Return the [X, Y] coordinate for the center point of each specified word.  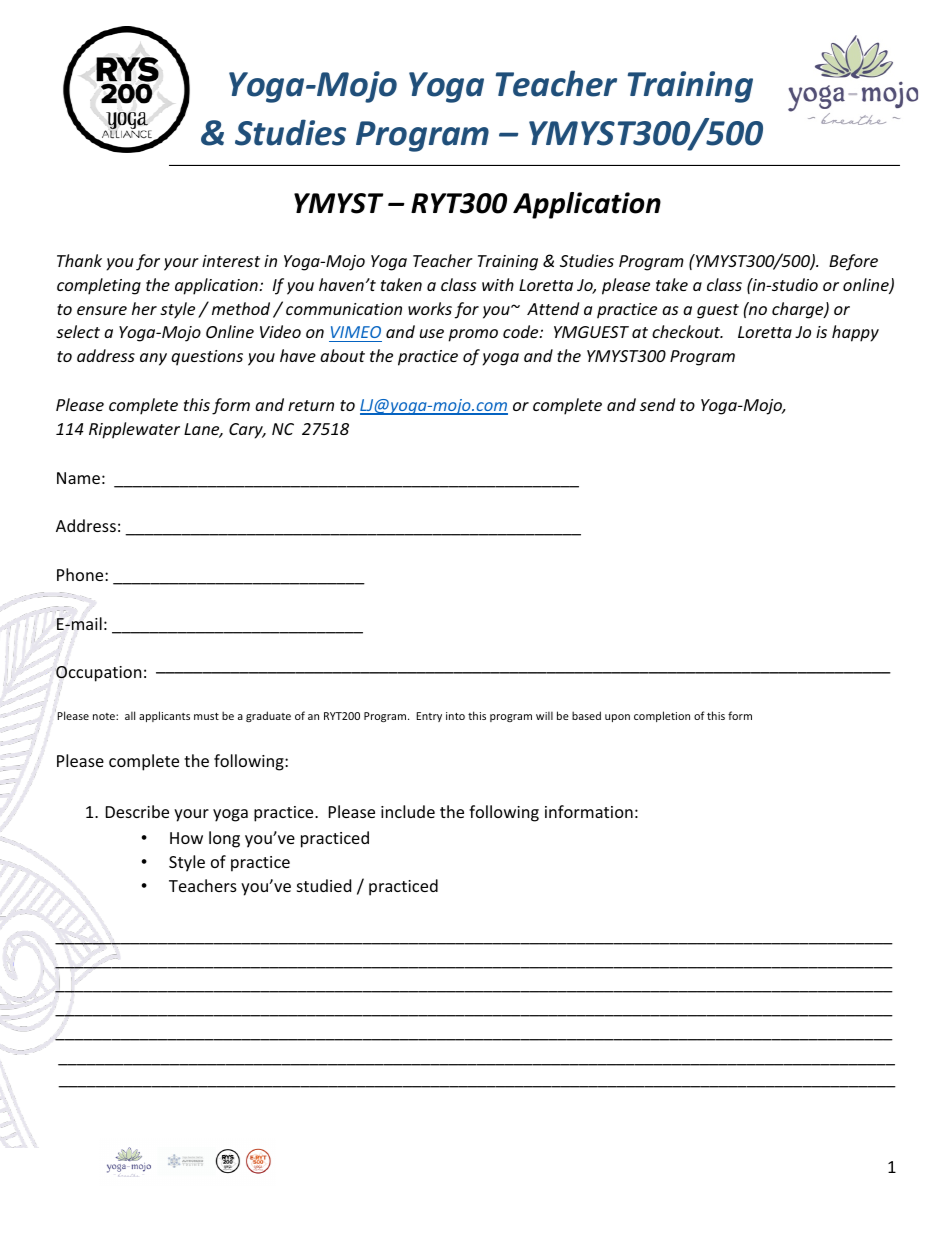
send [657, 404]
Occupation [98, 674]
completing [99, 286]
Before [853, 262]
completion [662, 716]
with [498, 284]
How [186, 838]
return [311, 405]
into [455, 716]
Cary [247, 431]
